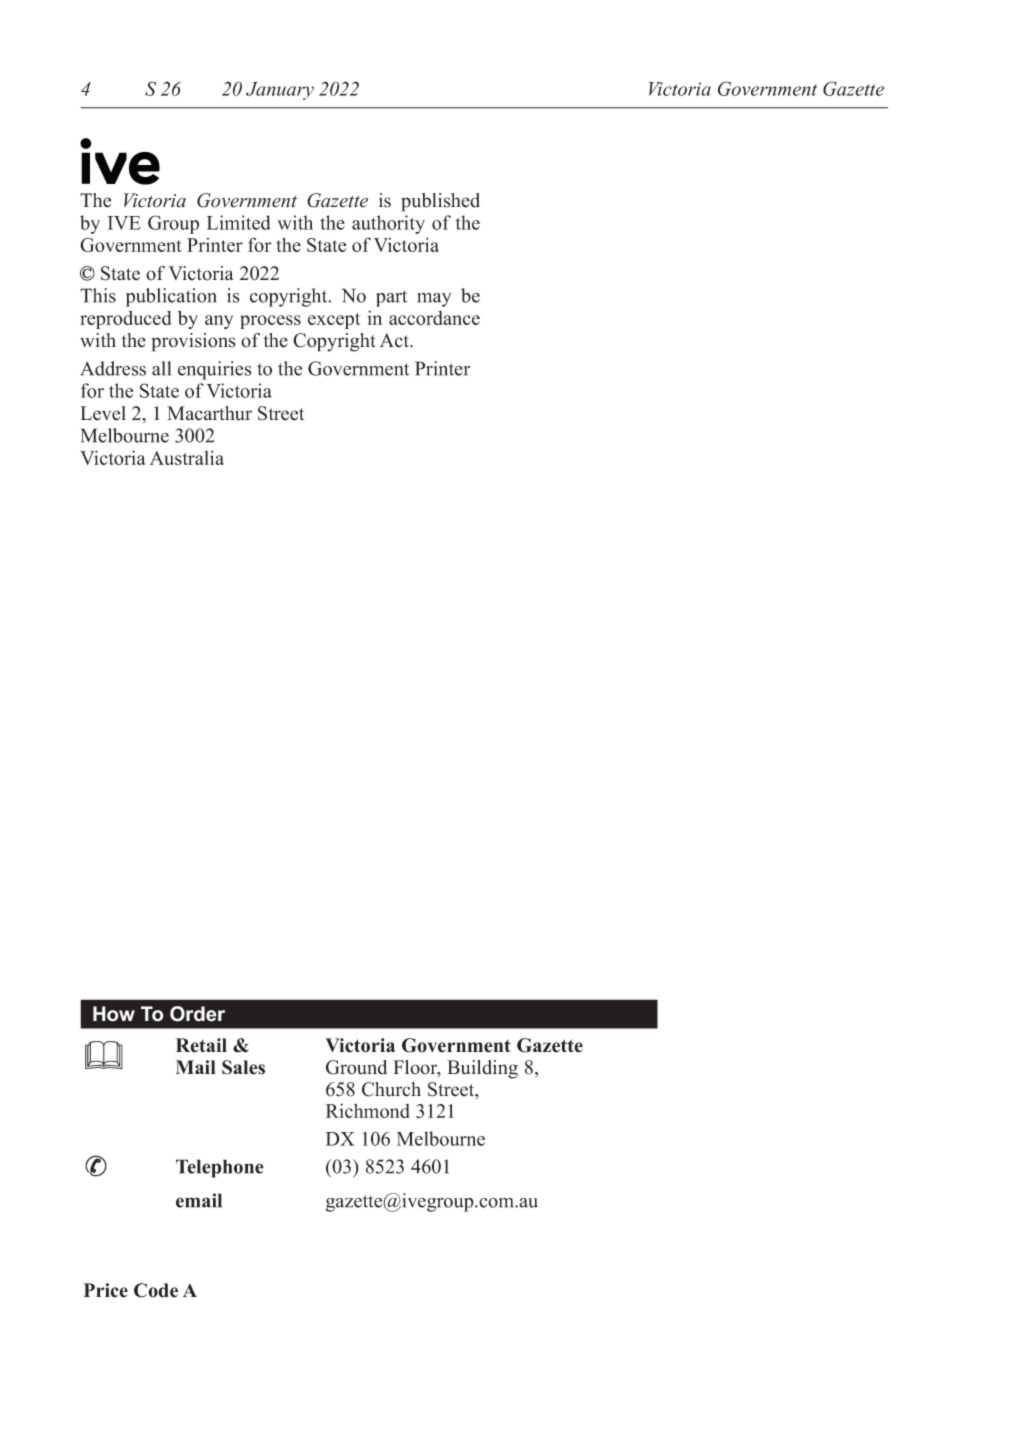 This screenshot has height=1441, width=1015. I want to click on accordance, so click(434, 318).
